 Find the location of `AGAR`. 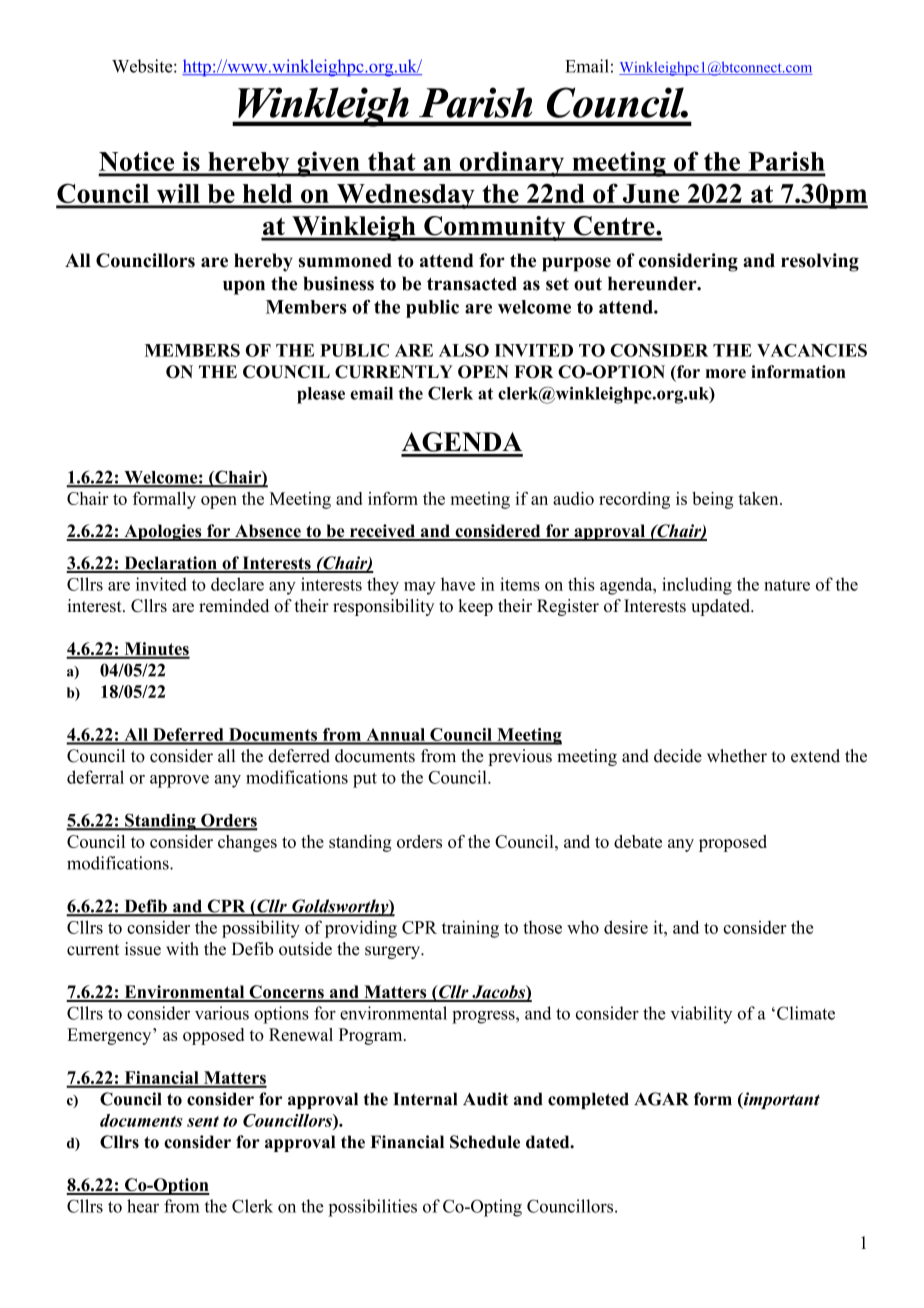

AGAR is located at coordinates (661, 1099).
